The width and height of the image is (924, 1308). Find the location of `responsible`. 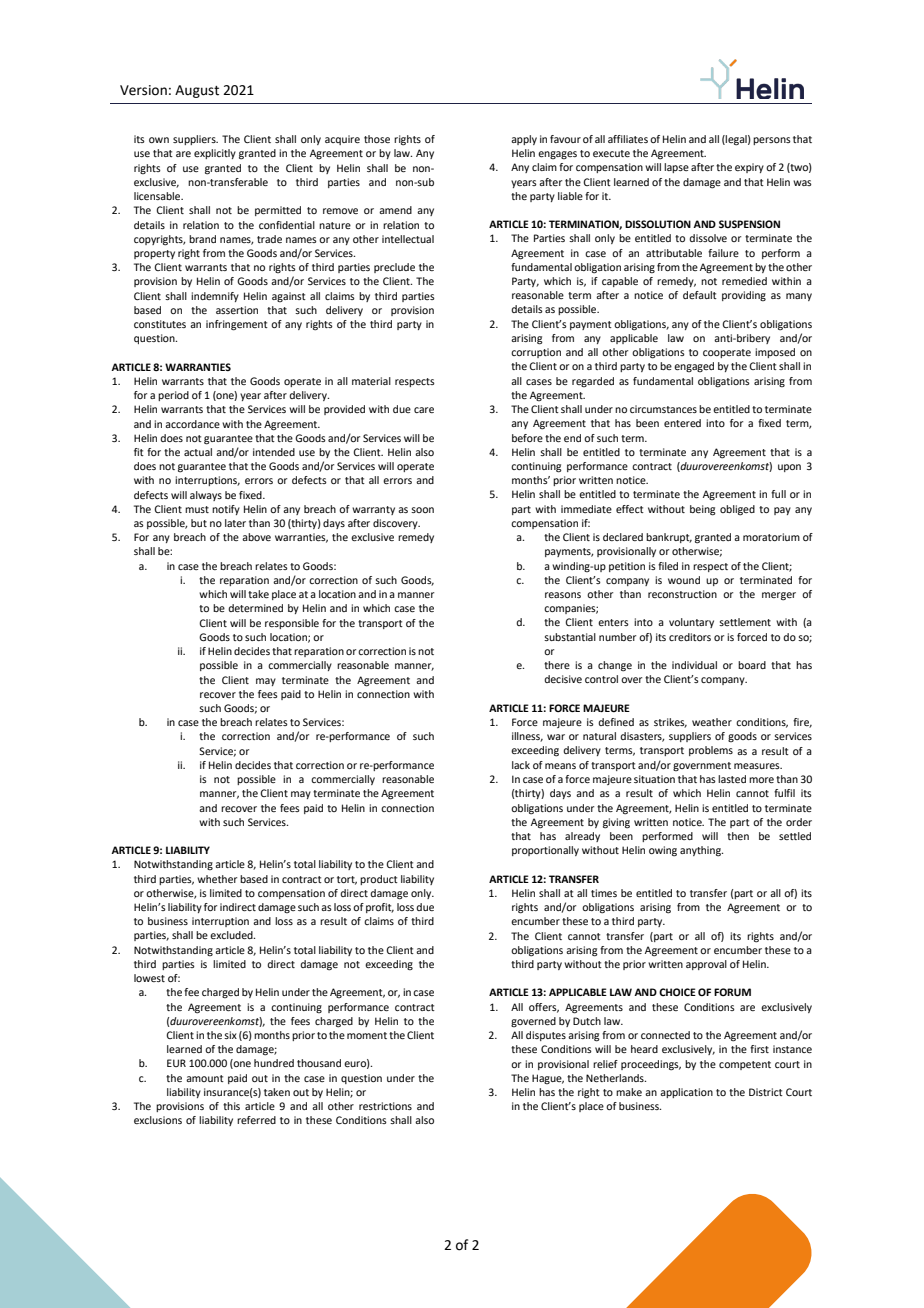

responsible is located at coordinates (292, 624).
